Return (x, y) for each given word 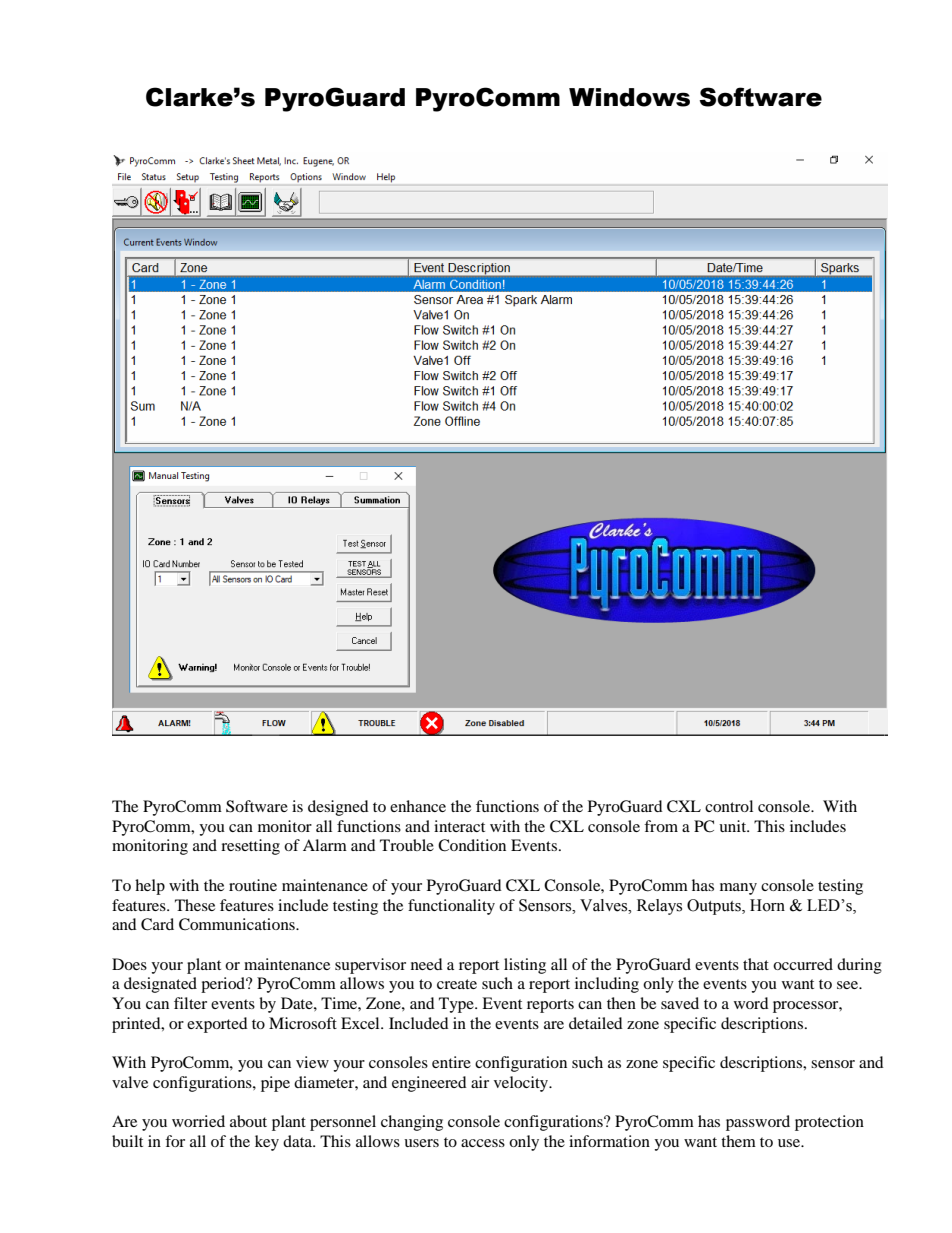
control (729, 806)
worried (198, 1121)
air (480, 1082)
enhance (418, 806)
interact (459, 826)
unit (734, 826)
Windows (629, 97)
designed (338, 808)
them (738, 1141)
